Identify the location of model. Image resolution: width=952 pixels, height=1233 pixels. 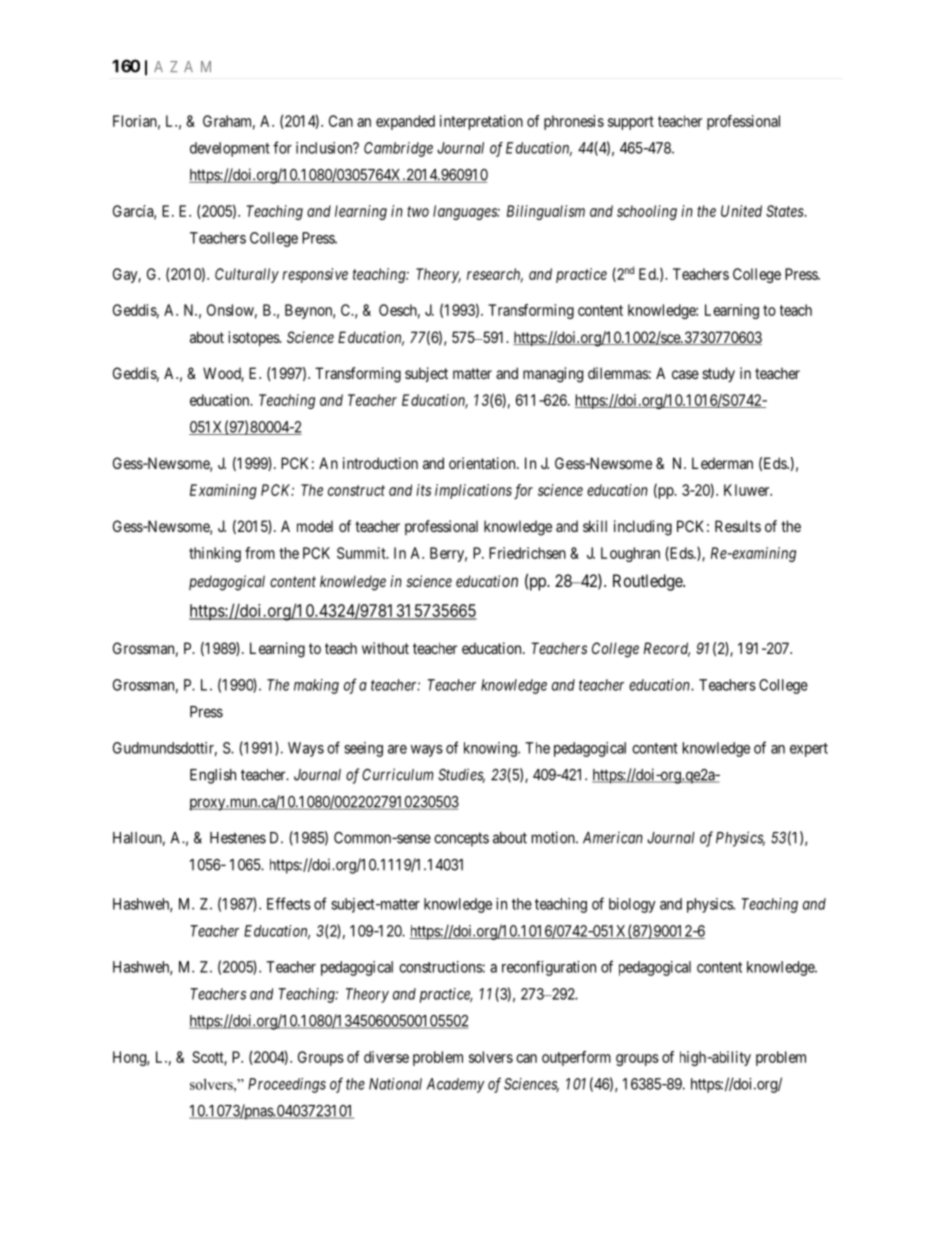
(315, 526).
